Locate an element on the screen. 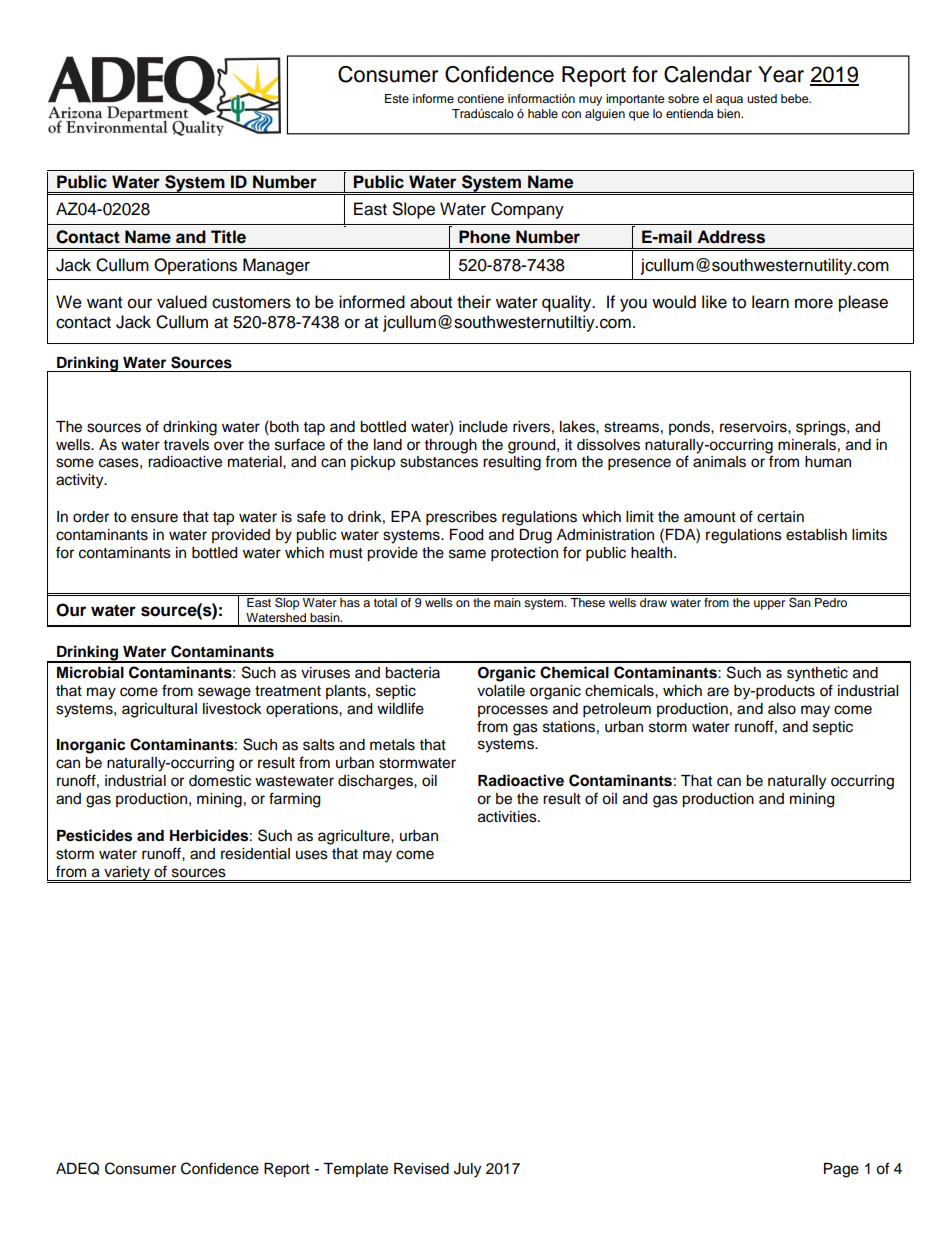 The width and height of the screenshot is (952, 1233). usted is located at coordinates (762, 98).
